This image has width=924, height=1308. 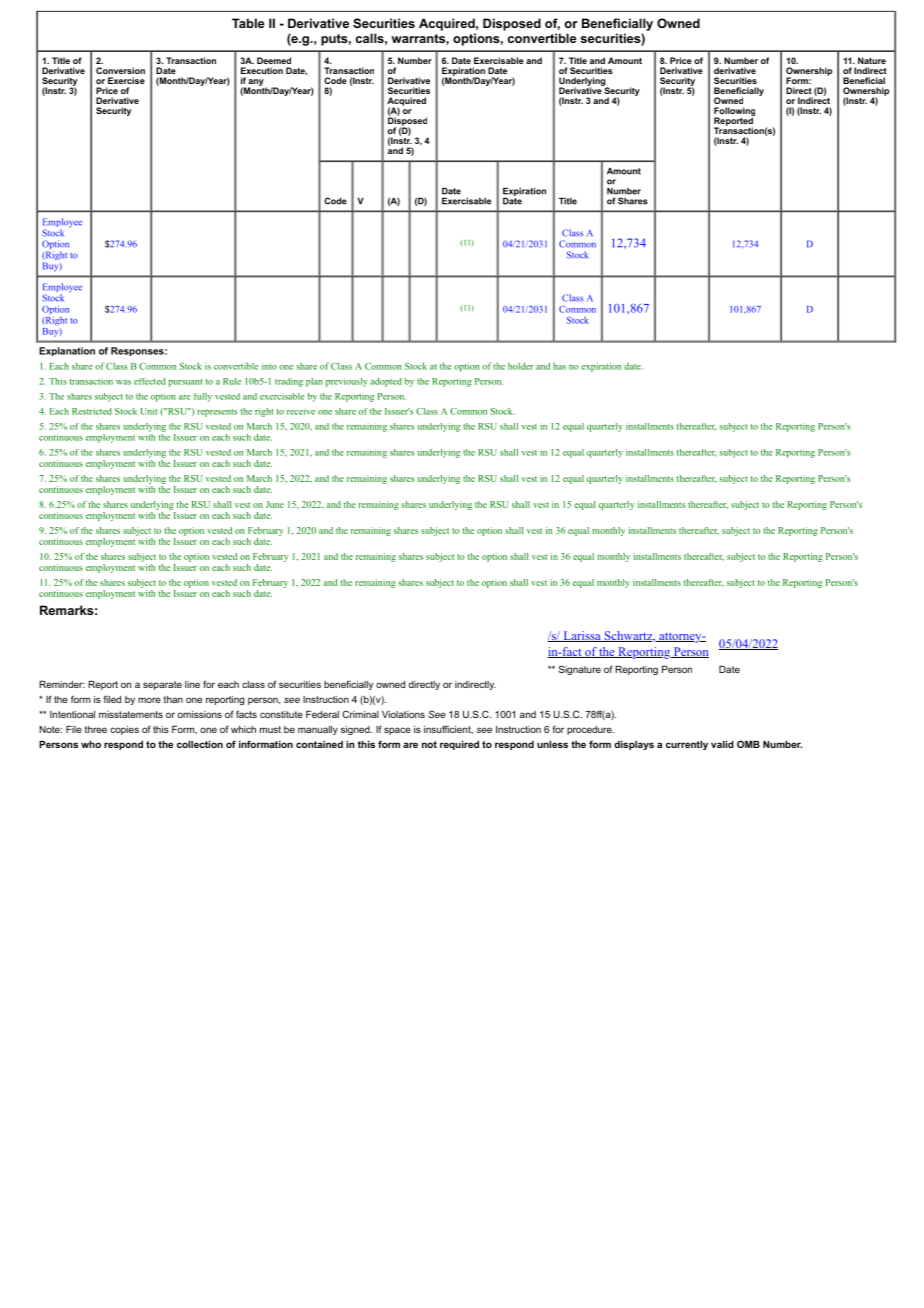 I want to click on Deemed, so click(x=274, y=60).
